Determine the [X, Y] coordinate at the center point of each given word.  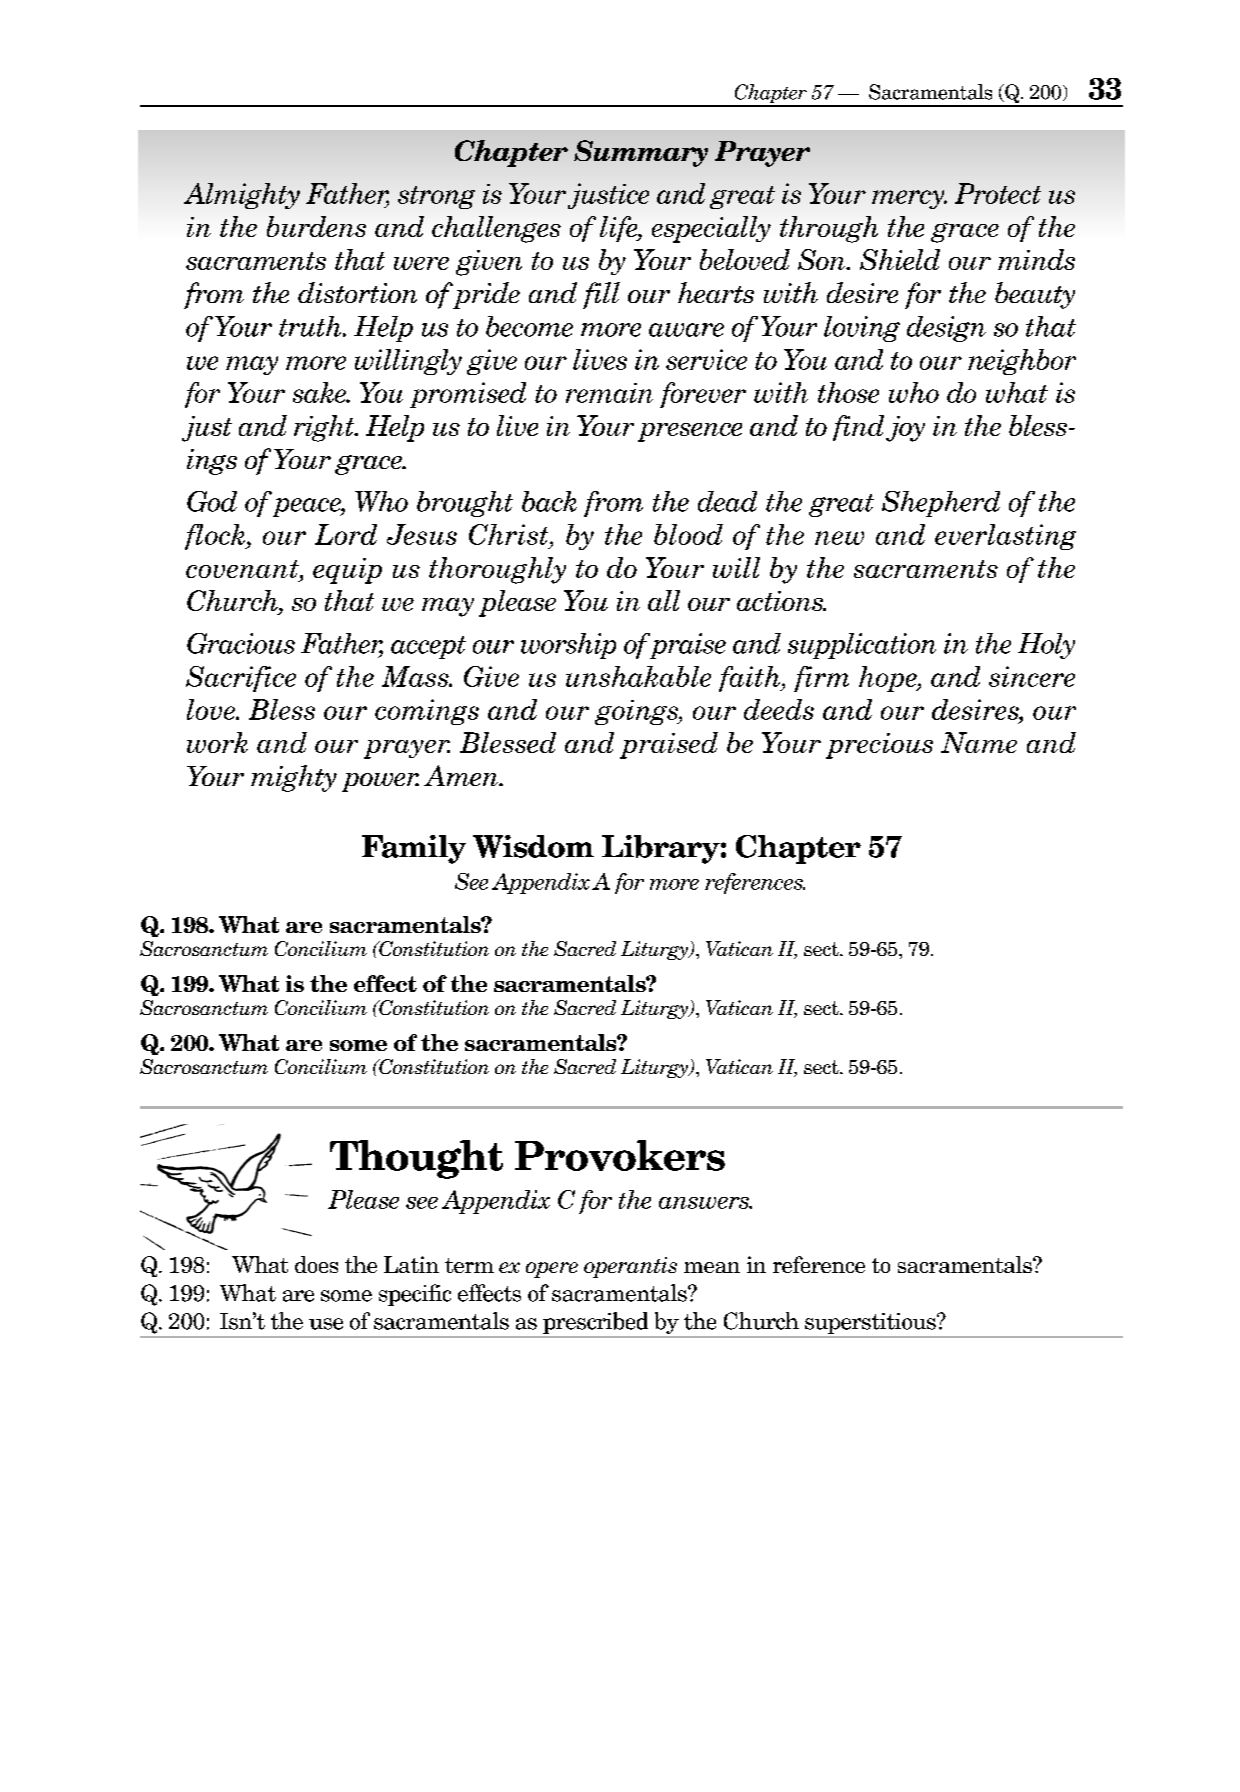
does [316, 1264]
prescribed [595, 1323]
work [217, 742]
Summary [641, 153]
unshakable [638, 676]
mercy [909, 199]
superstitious [871, 1323]
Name [979, 742]
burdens [316, 226]
